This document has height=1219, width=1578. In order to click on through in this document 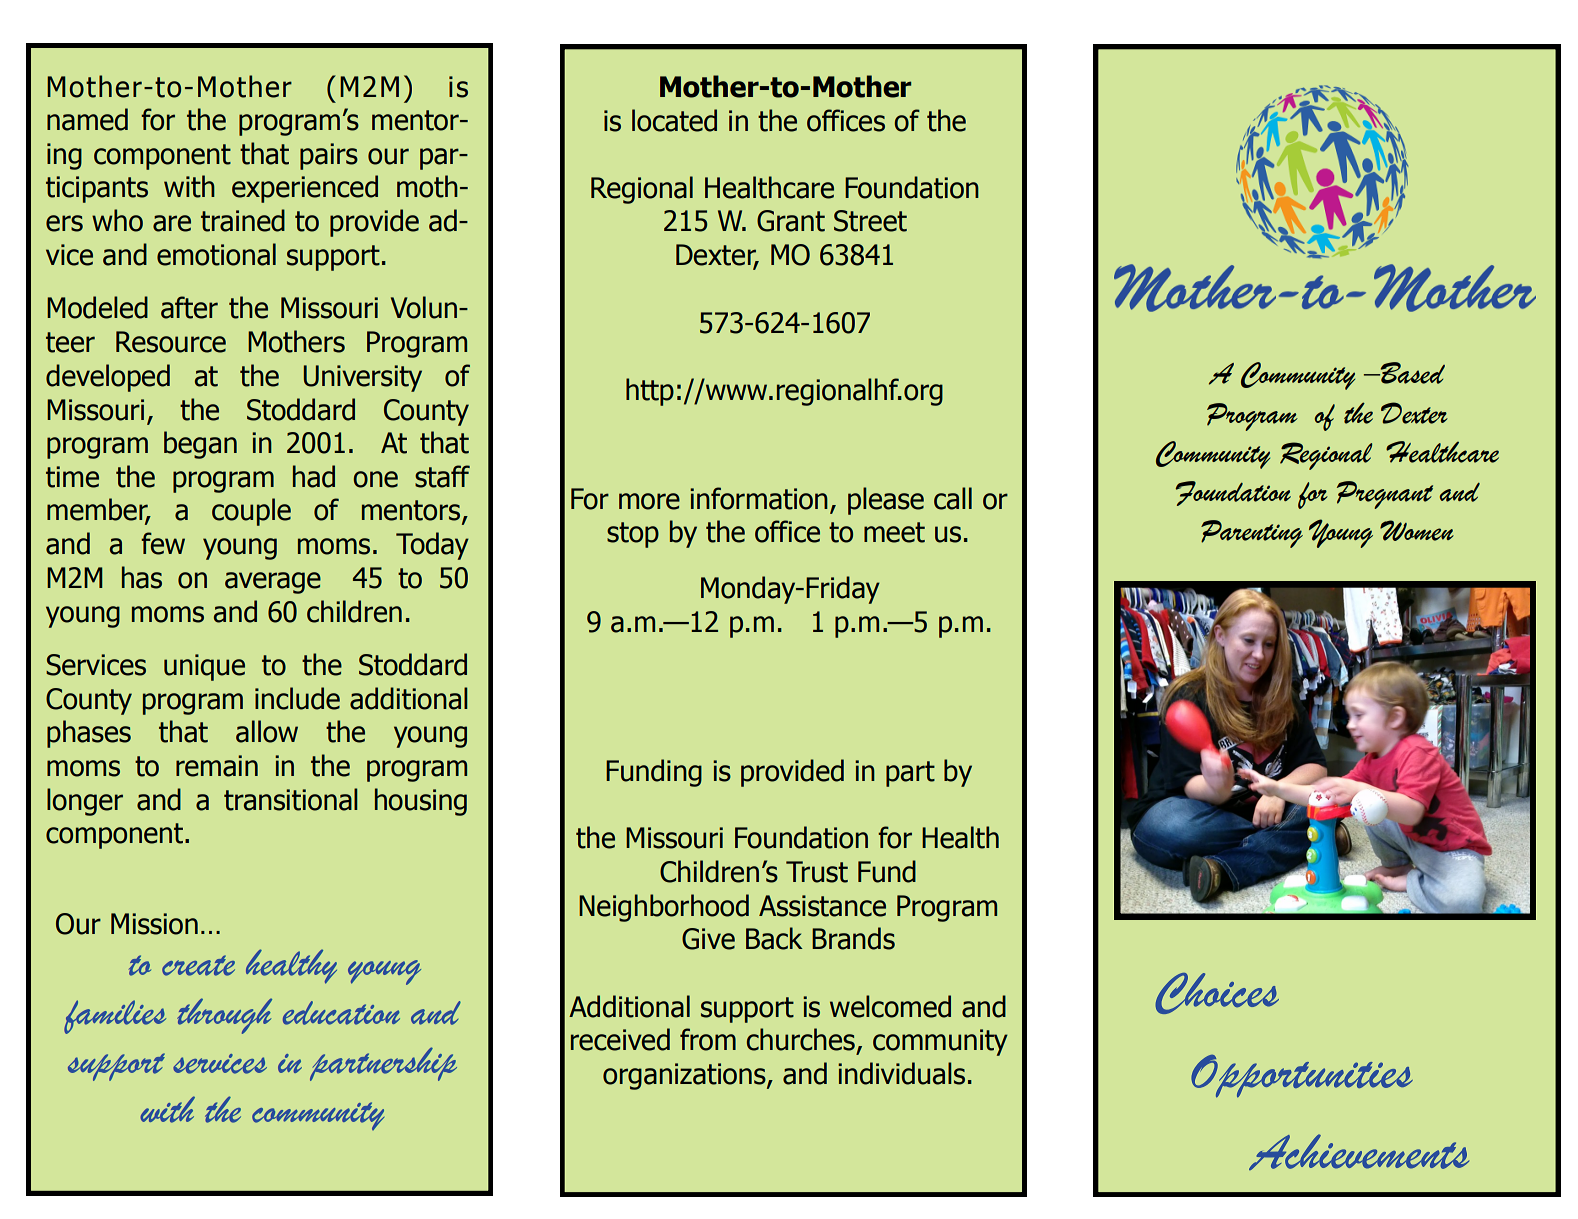, I will do `click(224, 1016)`.
